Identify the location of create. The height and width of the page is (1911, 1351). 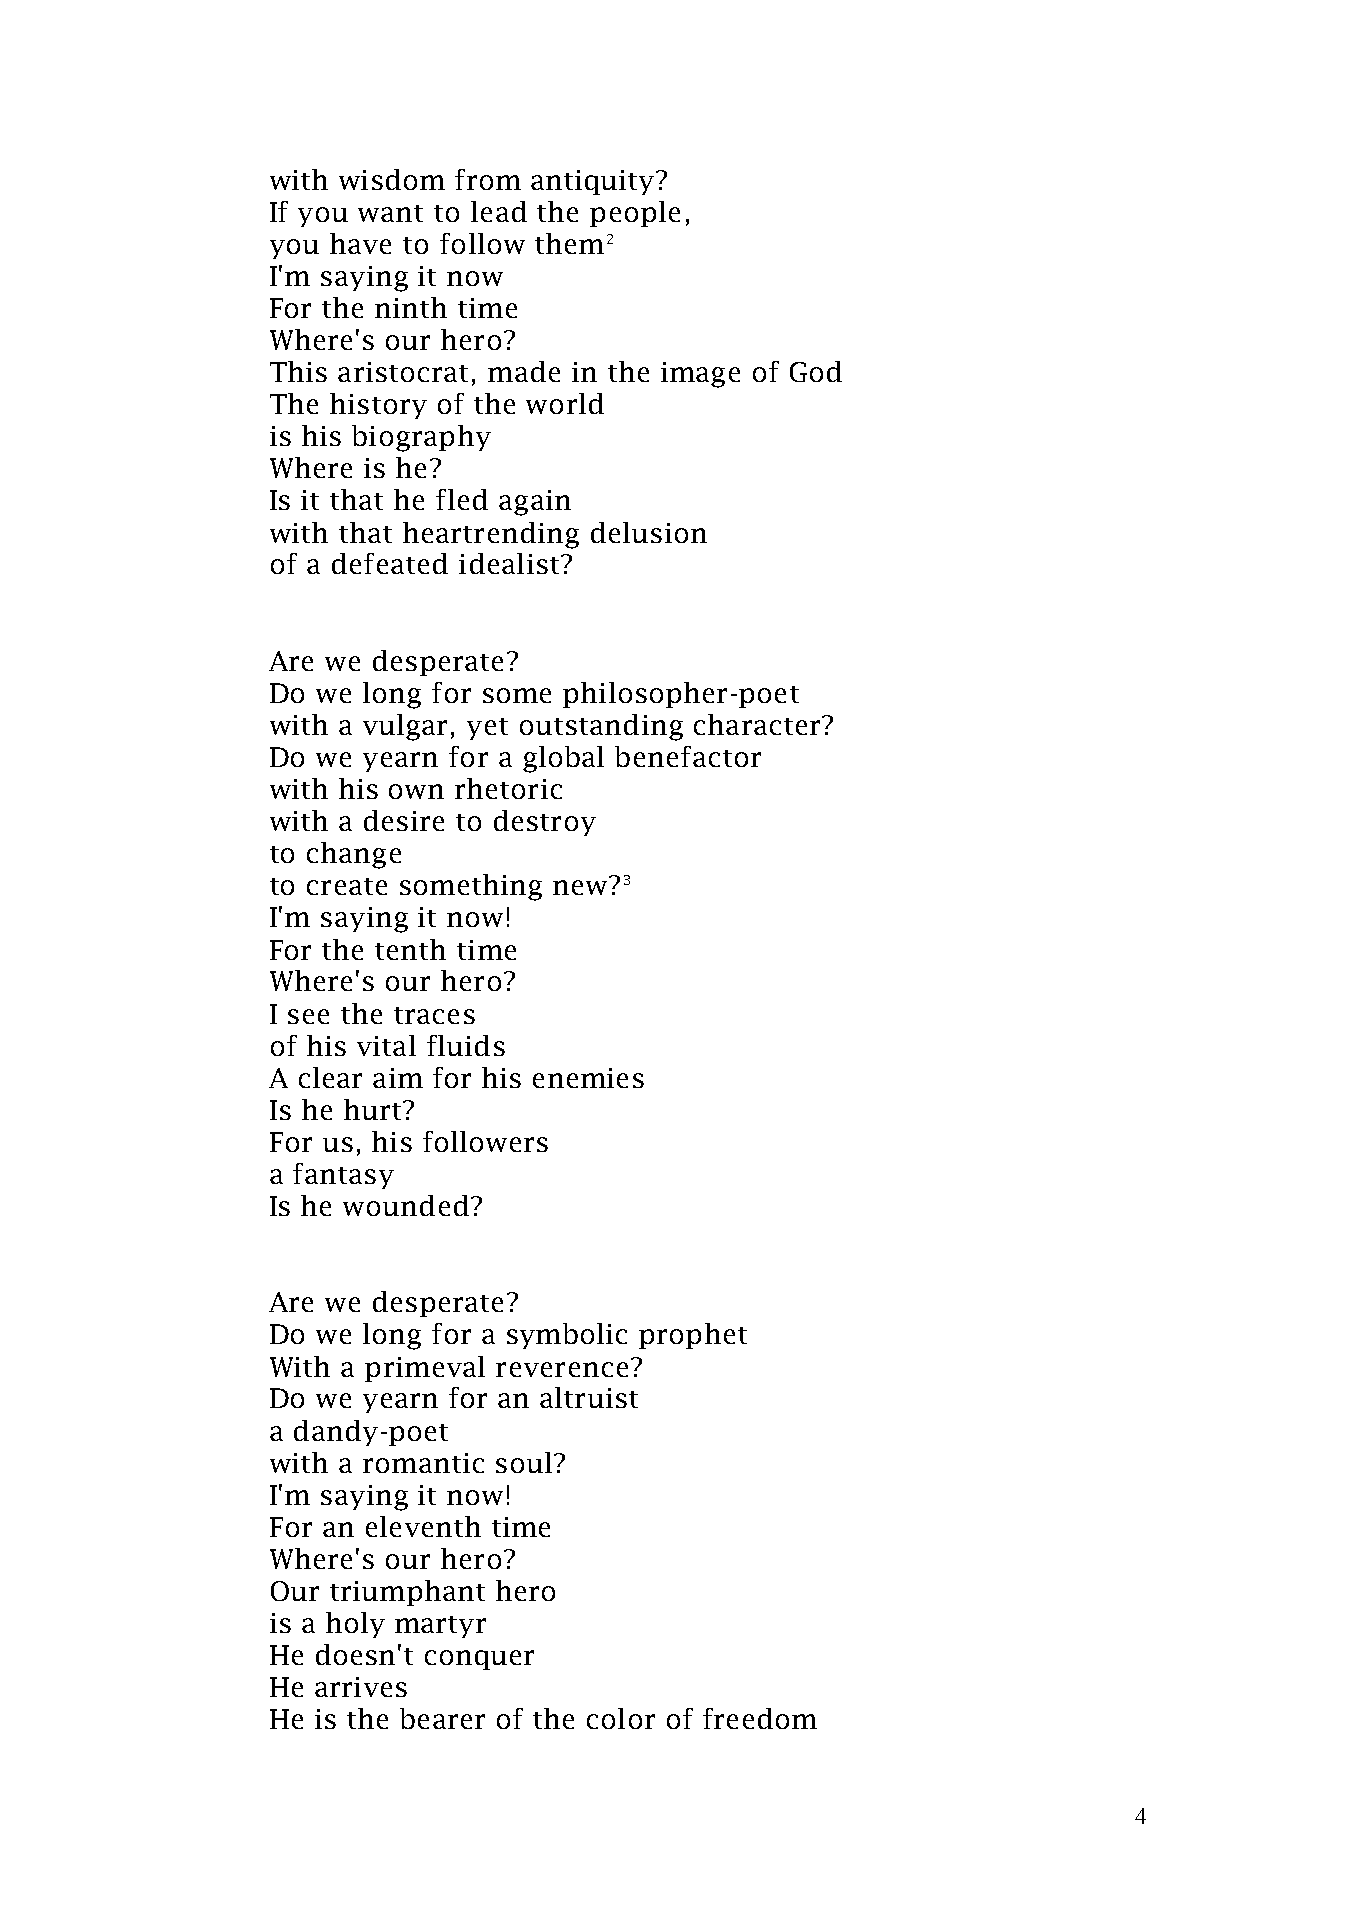
(347, 886).
